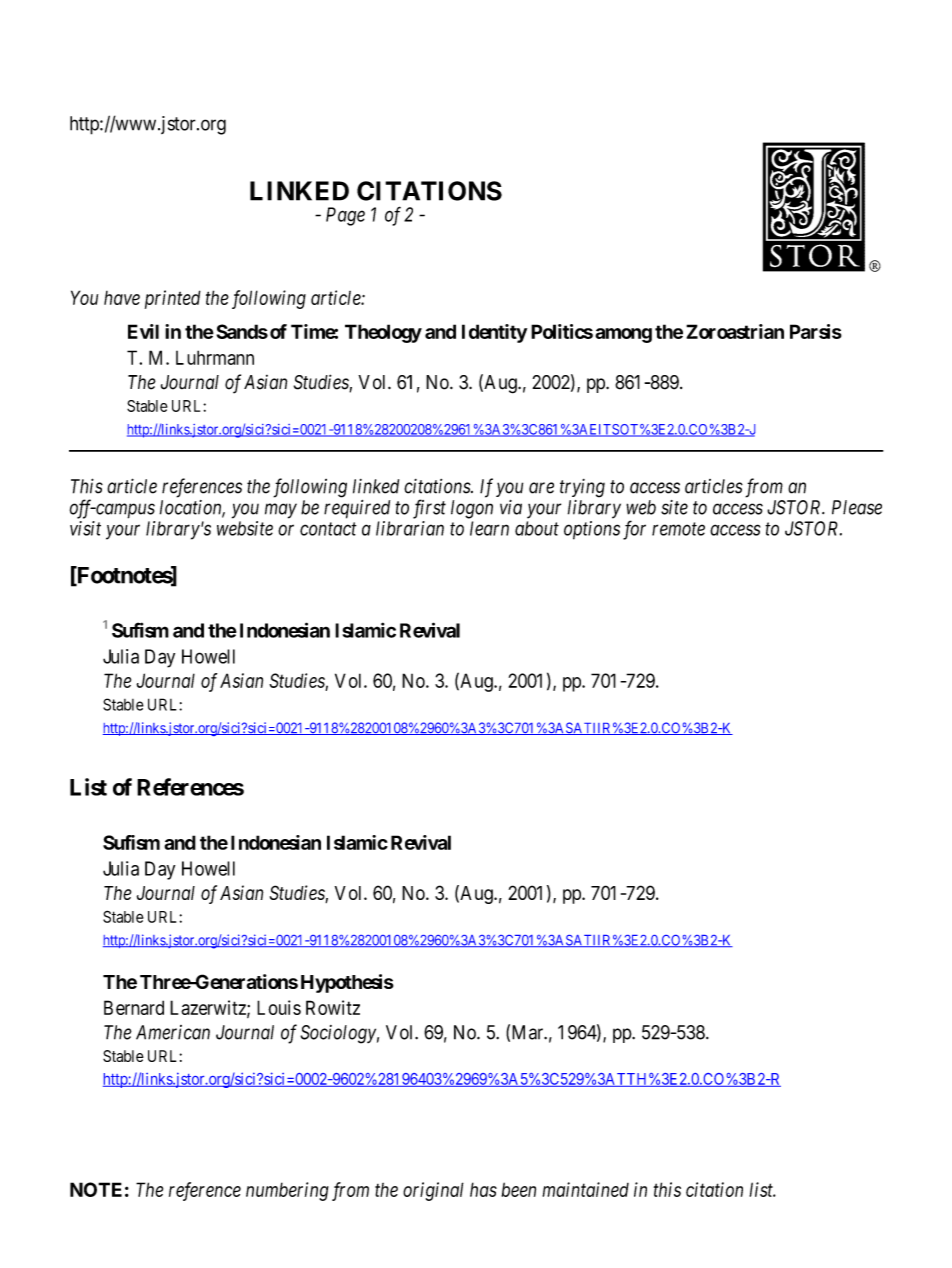 The width and height of the page is (952, 1268). What do you see at coordinates (634, 530) in the page?
I see `for` at bounding box center [634, 530].
